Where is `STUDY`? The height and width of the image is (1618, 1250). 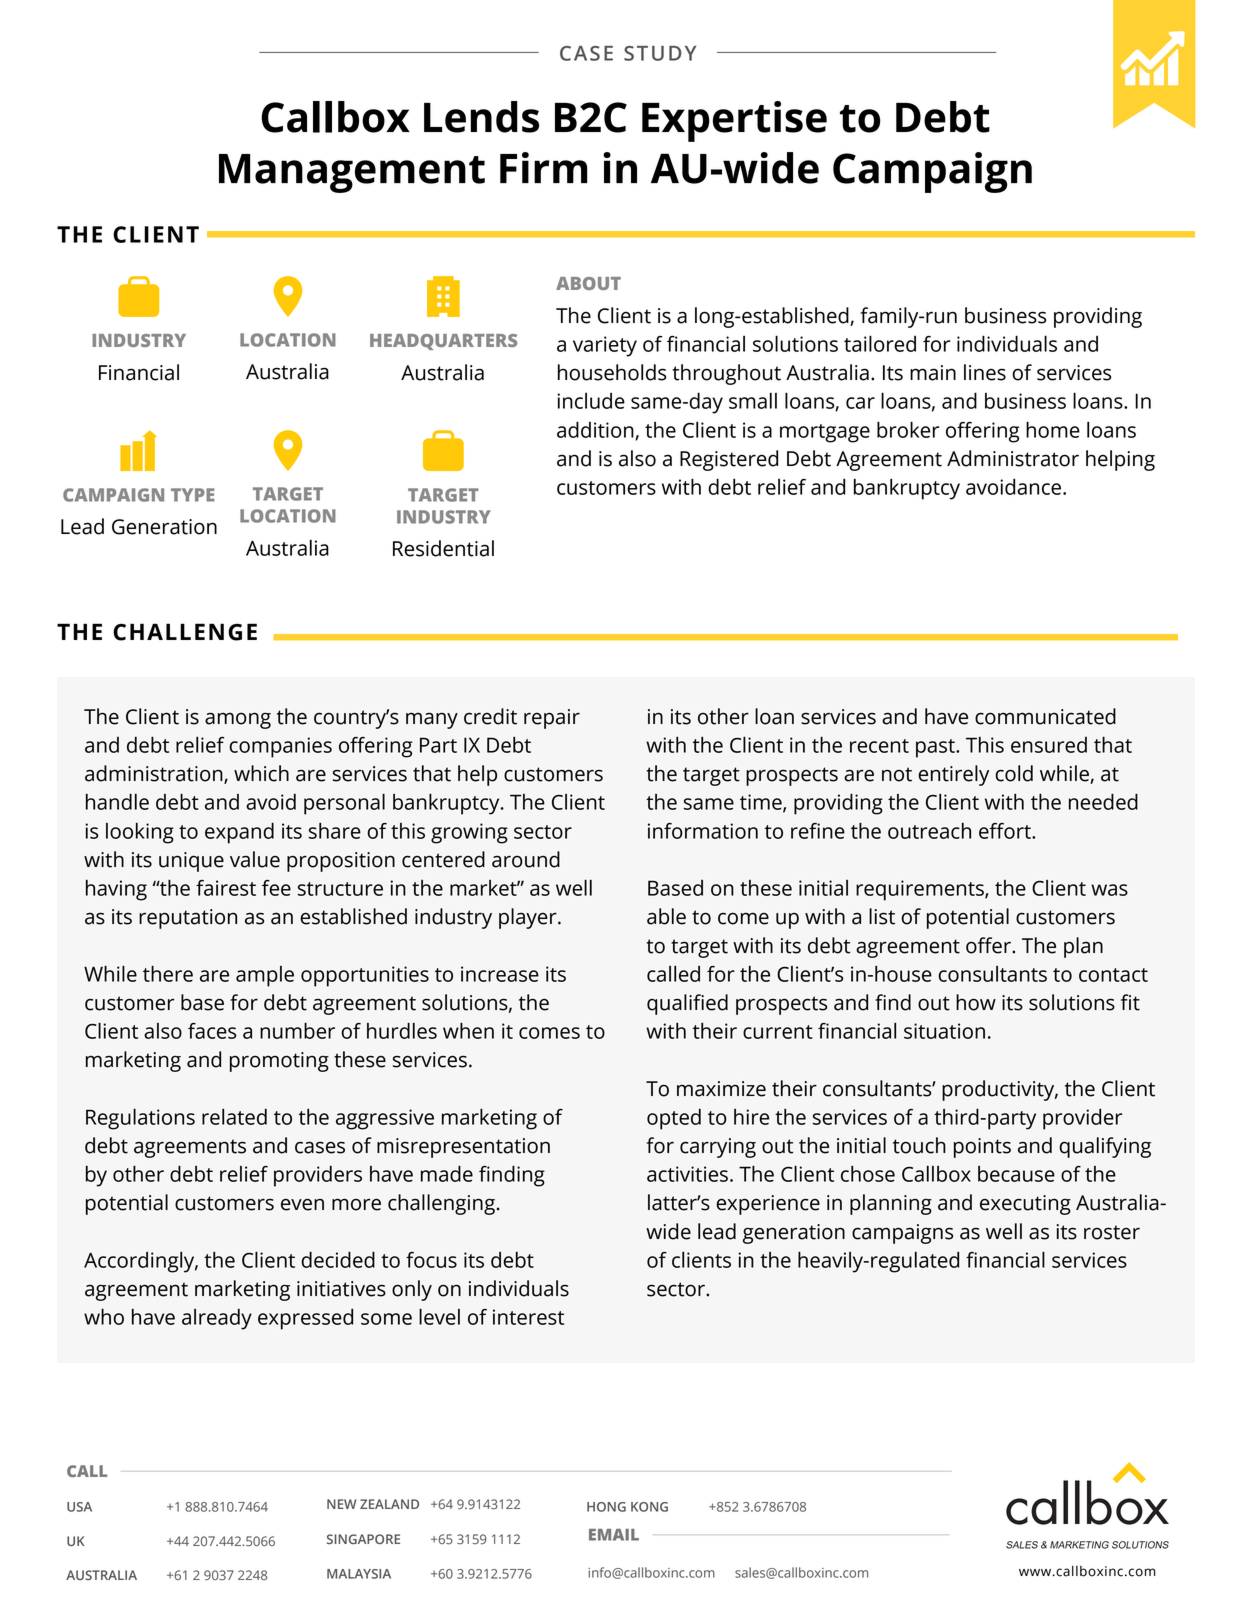
STUDY is located at coordinates (660, 53).
